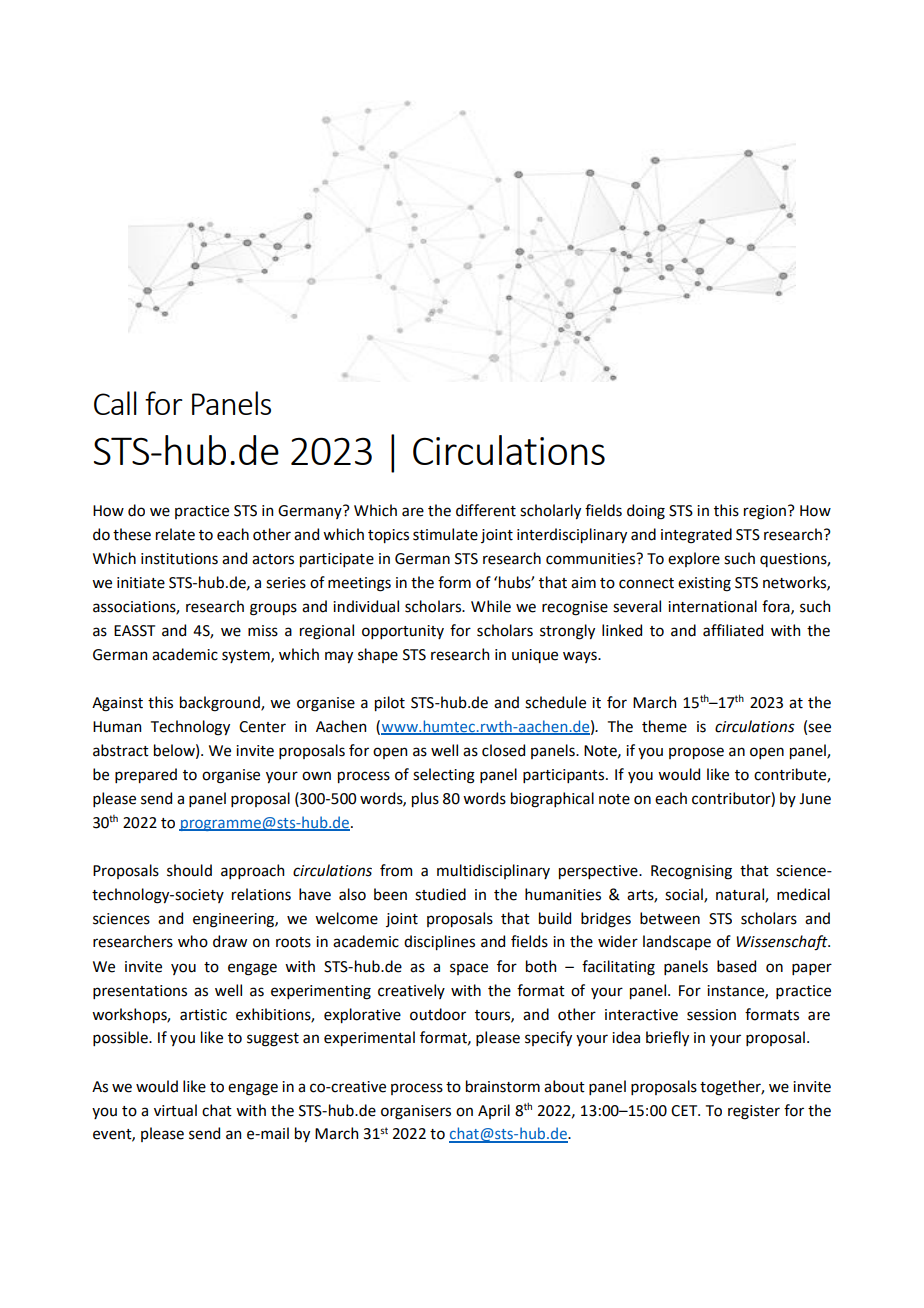  What do you see at coordinates (175, 1110) in the screenshot?
I see `virtual` at bounding box center [175, 1110].
